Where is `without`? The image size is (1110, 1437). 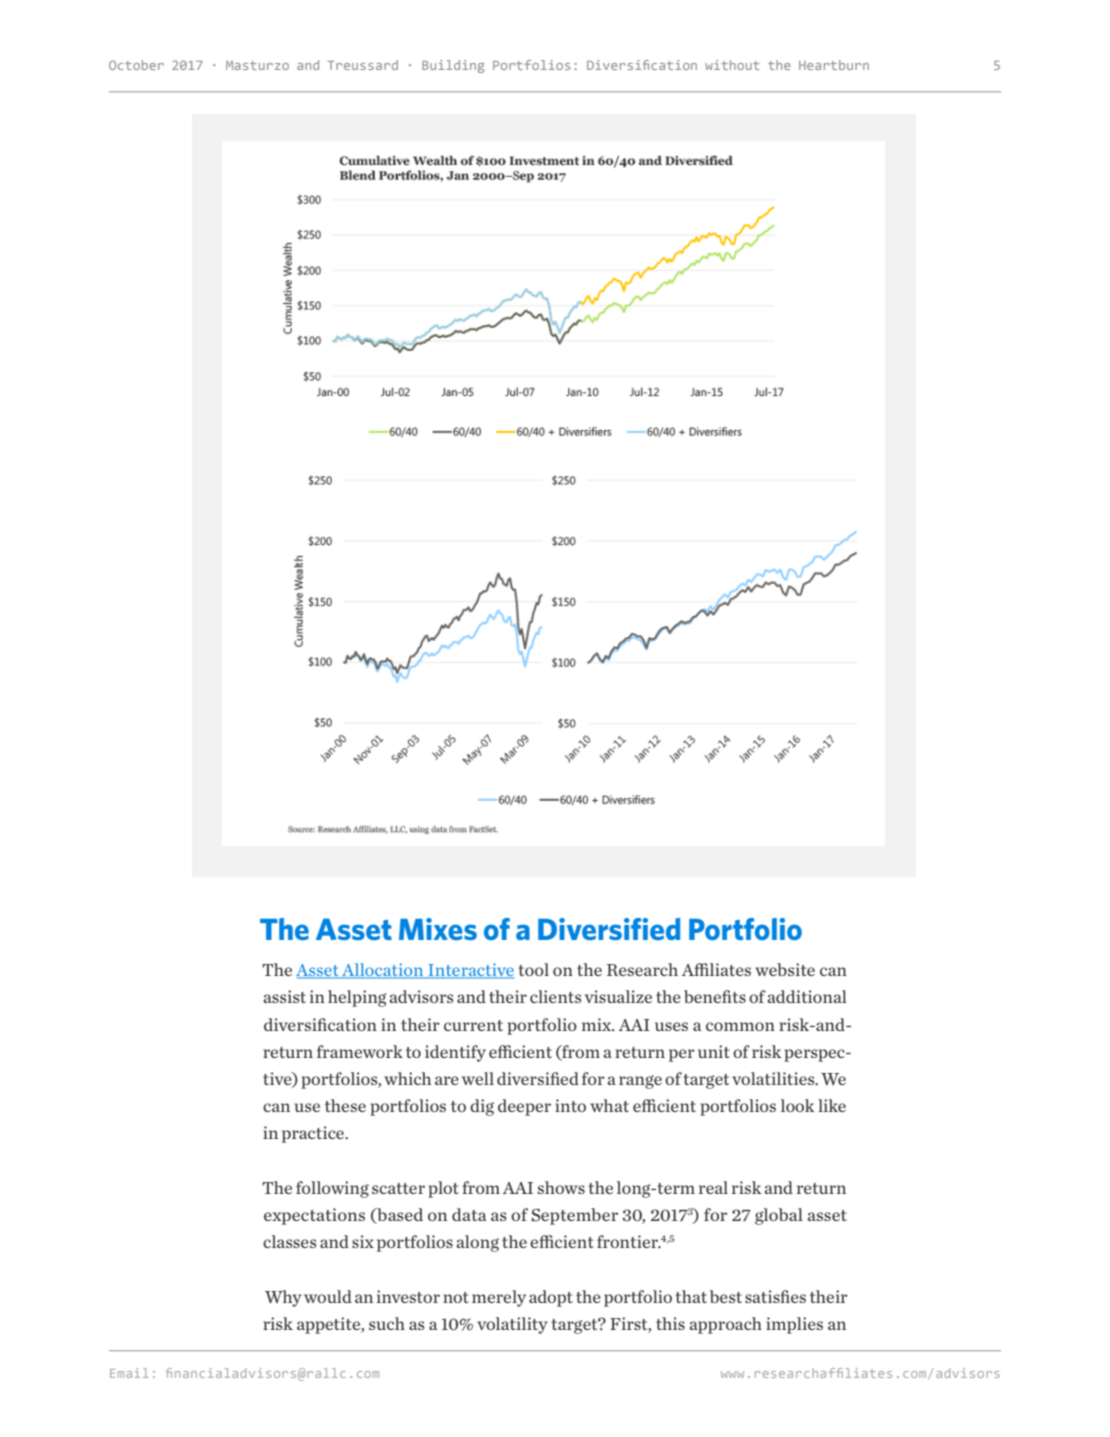 without is located at coordinates (732, 65).
